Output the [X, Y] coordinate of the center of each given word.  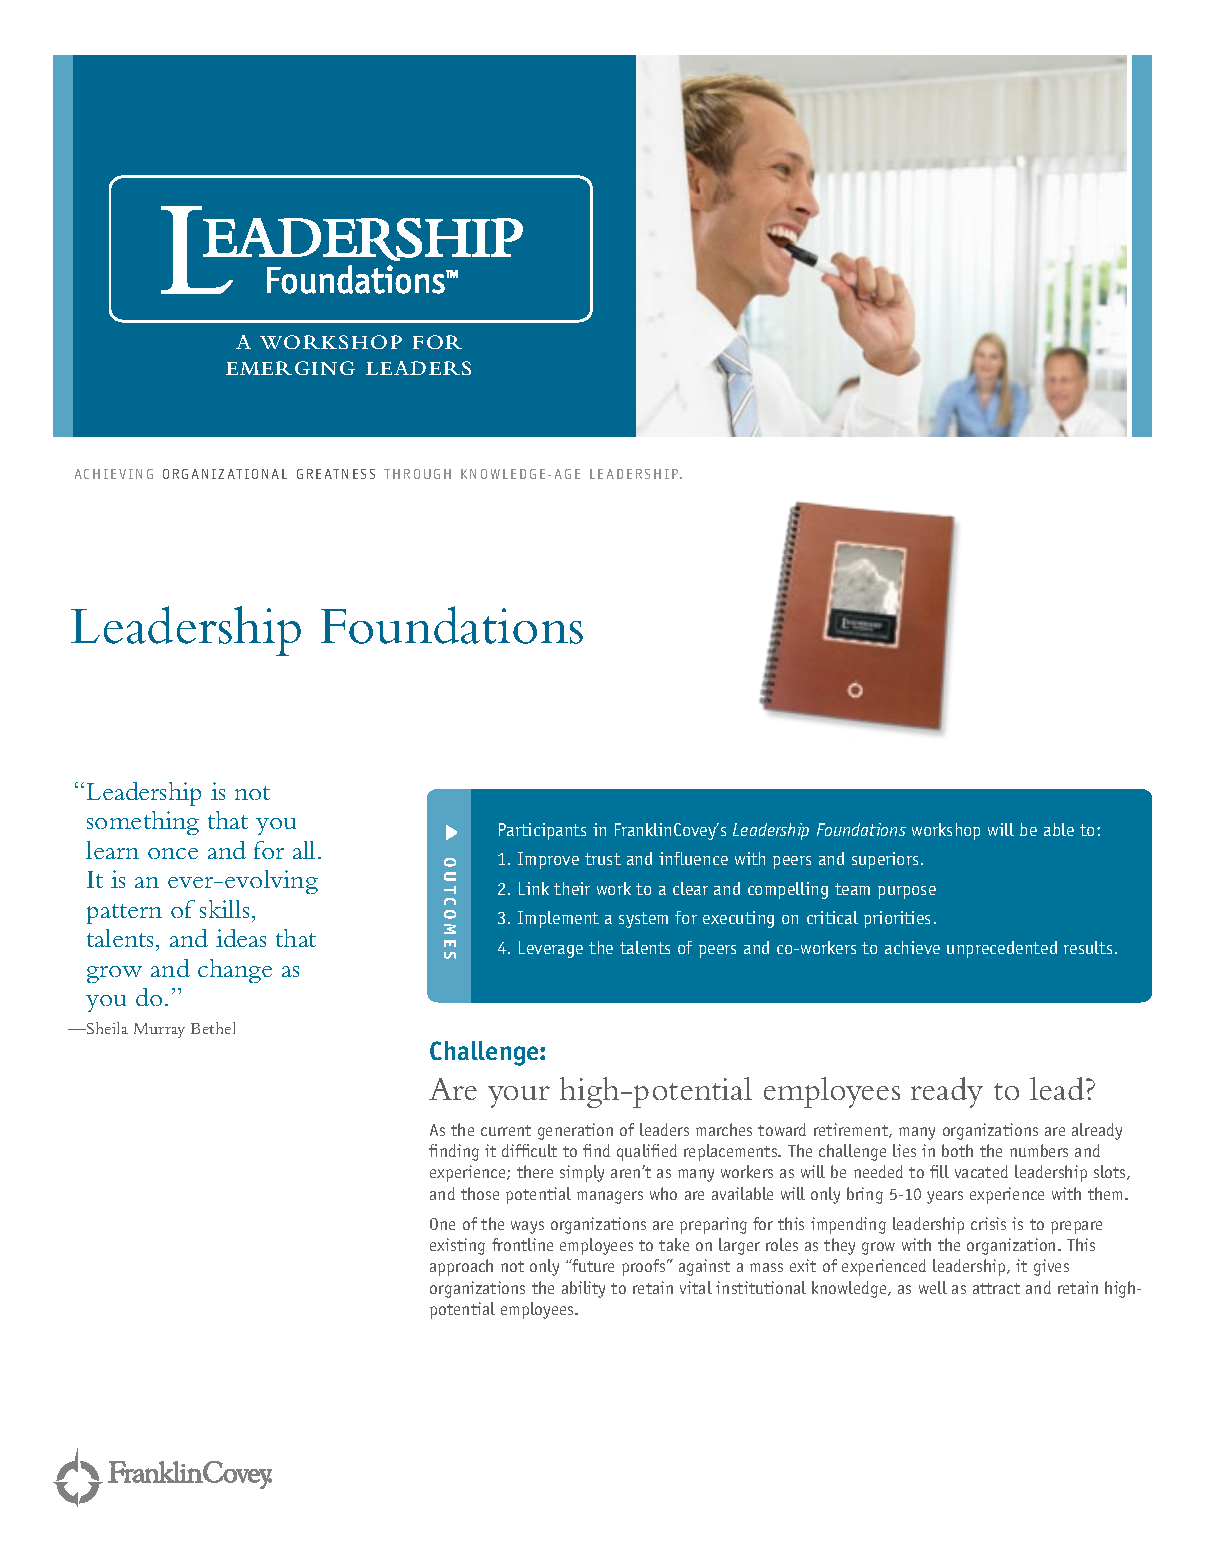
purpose [907, 892]
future [592, 1265]
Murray [159, 1030]
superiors [885, 860]
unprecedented [1002, 949]
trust [603, 859]
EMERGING [290, 368]
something [143, 823]
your [519, 1097]
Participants [542, 831]
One [442, 1224]
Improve [548, 860]
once [173, 853]
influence [693, 858]
